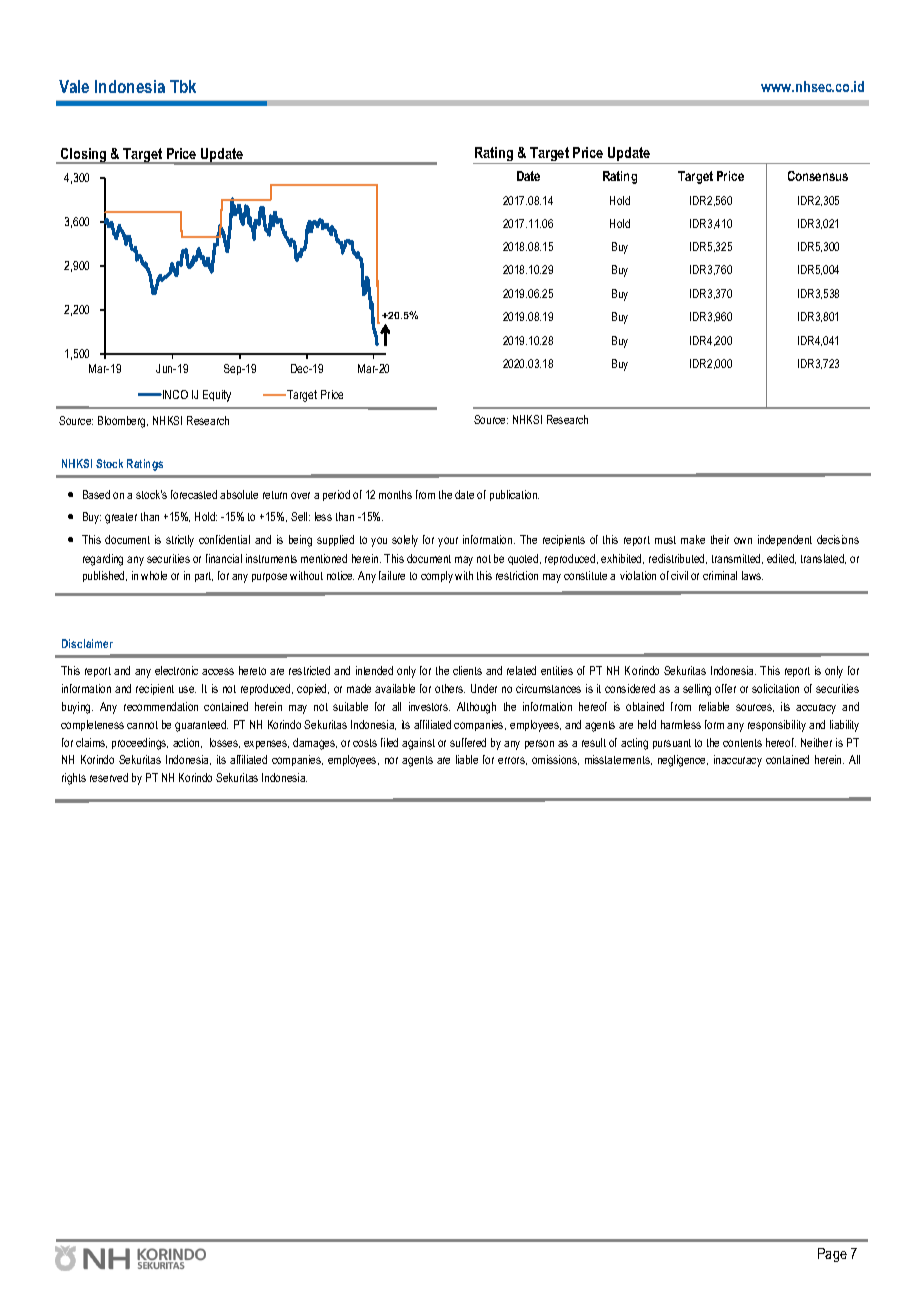 This image has height=1308, width=924. Describe the element at coordinates (217, 396) in the image. I see `Equity` at that location.
